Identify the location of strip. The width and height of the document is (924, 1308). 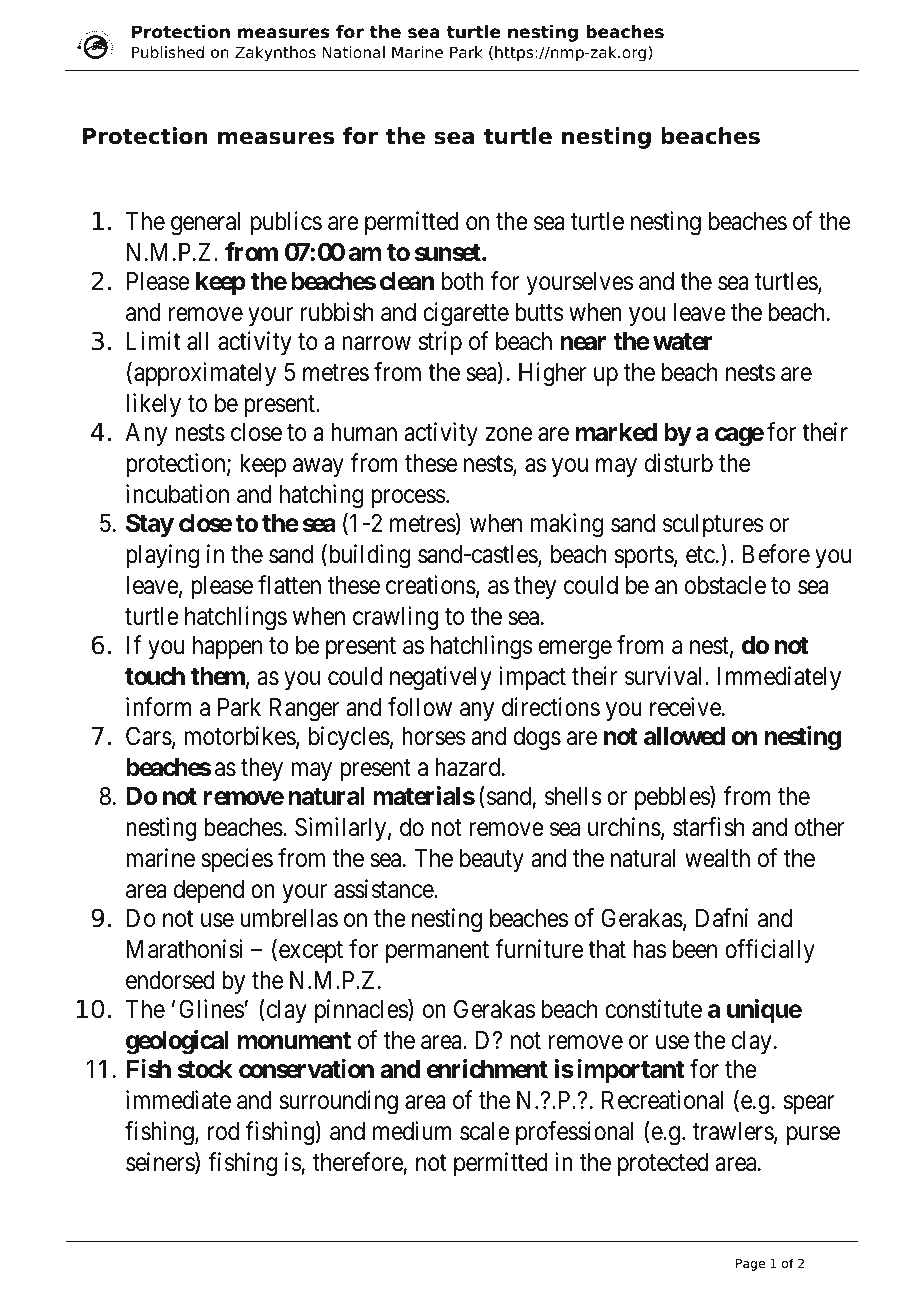
(440, 343).
